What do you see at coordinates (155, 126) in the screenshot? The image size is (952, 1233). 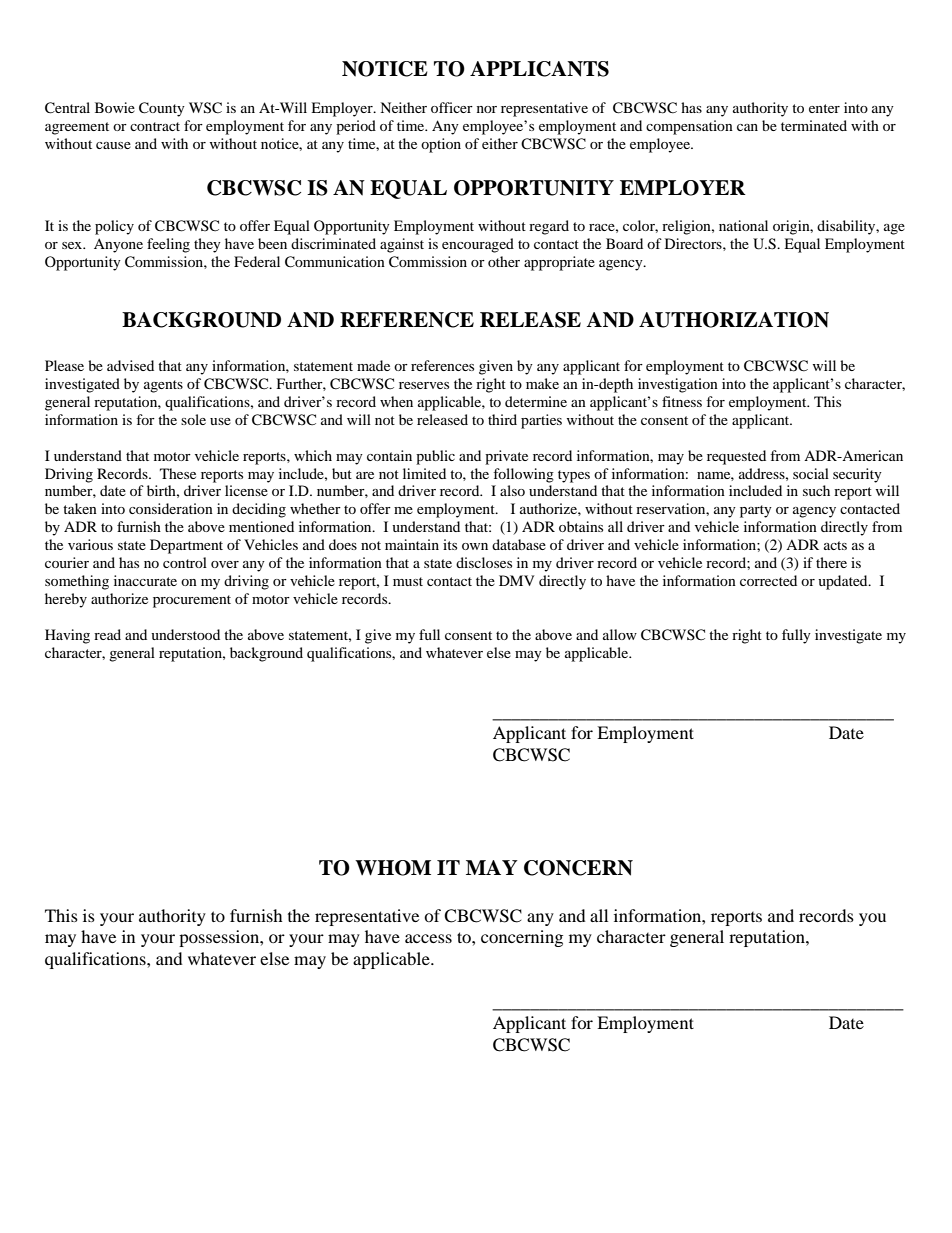 I see `contract` at bounding box center [155, 126].
